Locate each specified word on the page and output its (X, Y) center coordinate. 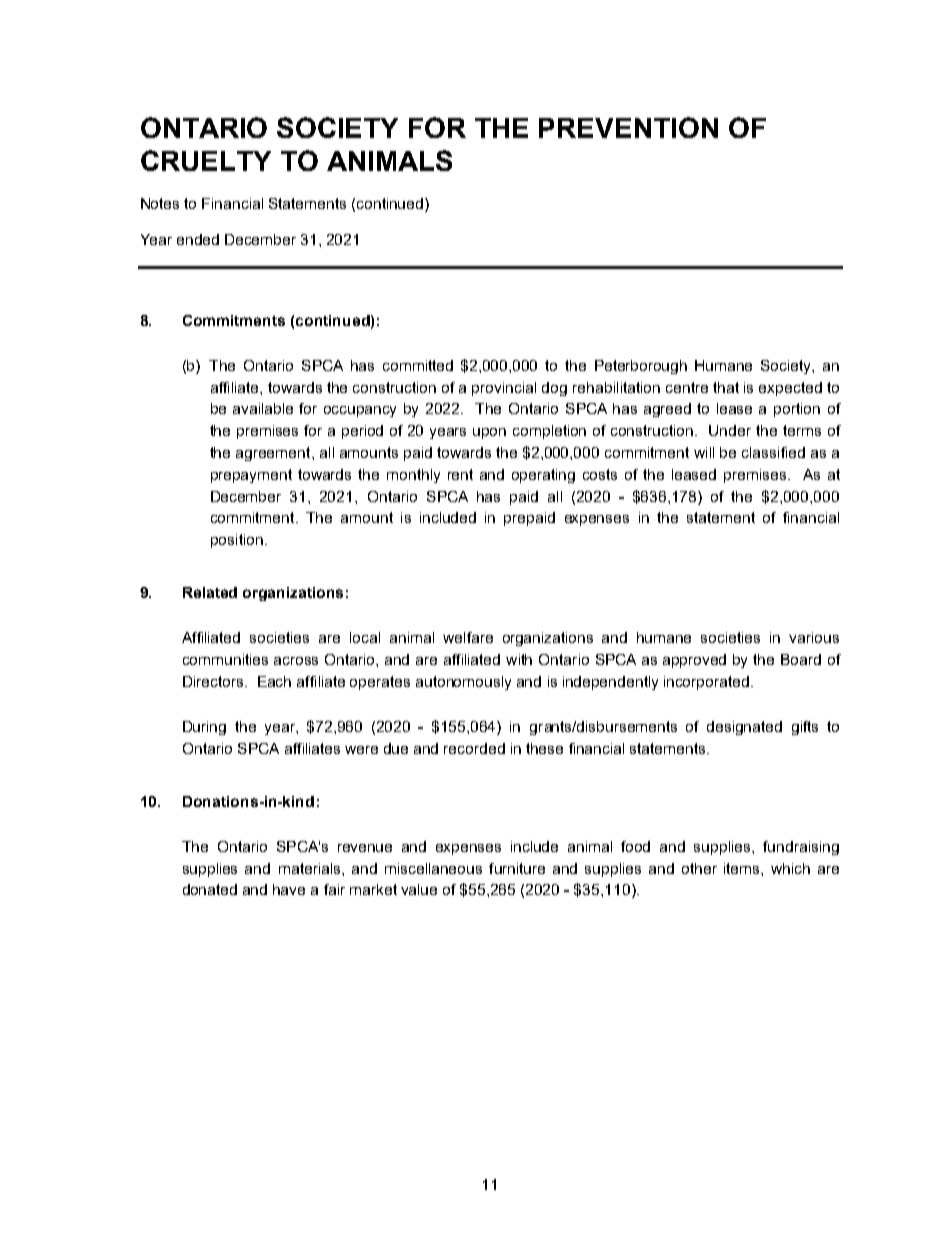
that (726, 387)
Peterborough (641, 367)
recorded (474, 748)
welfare (468, 637)
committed (418, 365)
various (814, 637)
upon (489, 433)
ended (198, 239)
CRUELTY (206, 160)
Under (730, 430)
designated (744, 728)
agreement (274, 454)
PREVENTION (628, 127)
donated (210, 889)
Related (210, 592)
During (204, 728)
